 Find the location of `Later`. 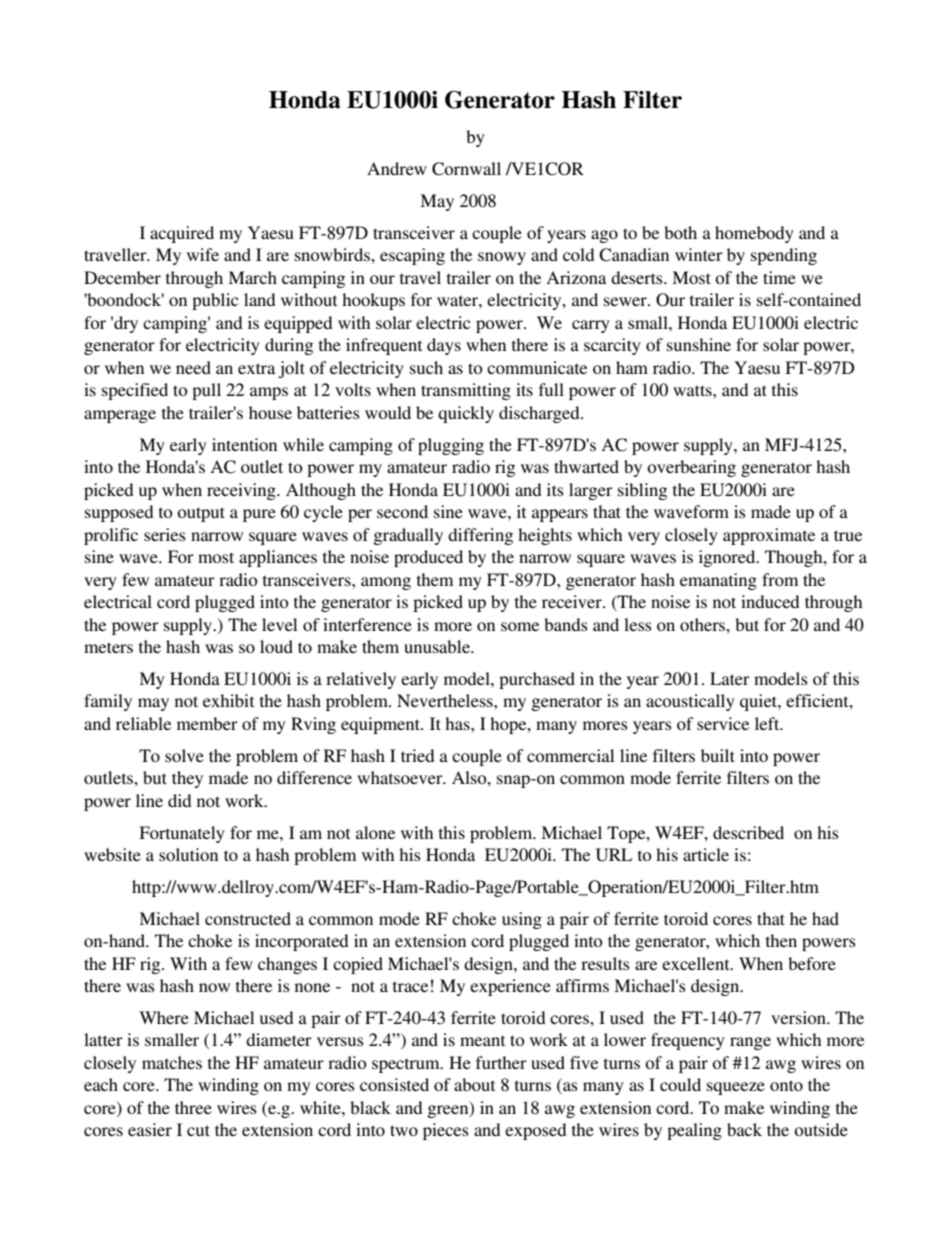

Later is located at coordinates (730, 678).
